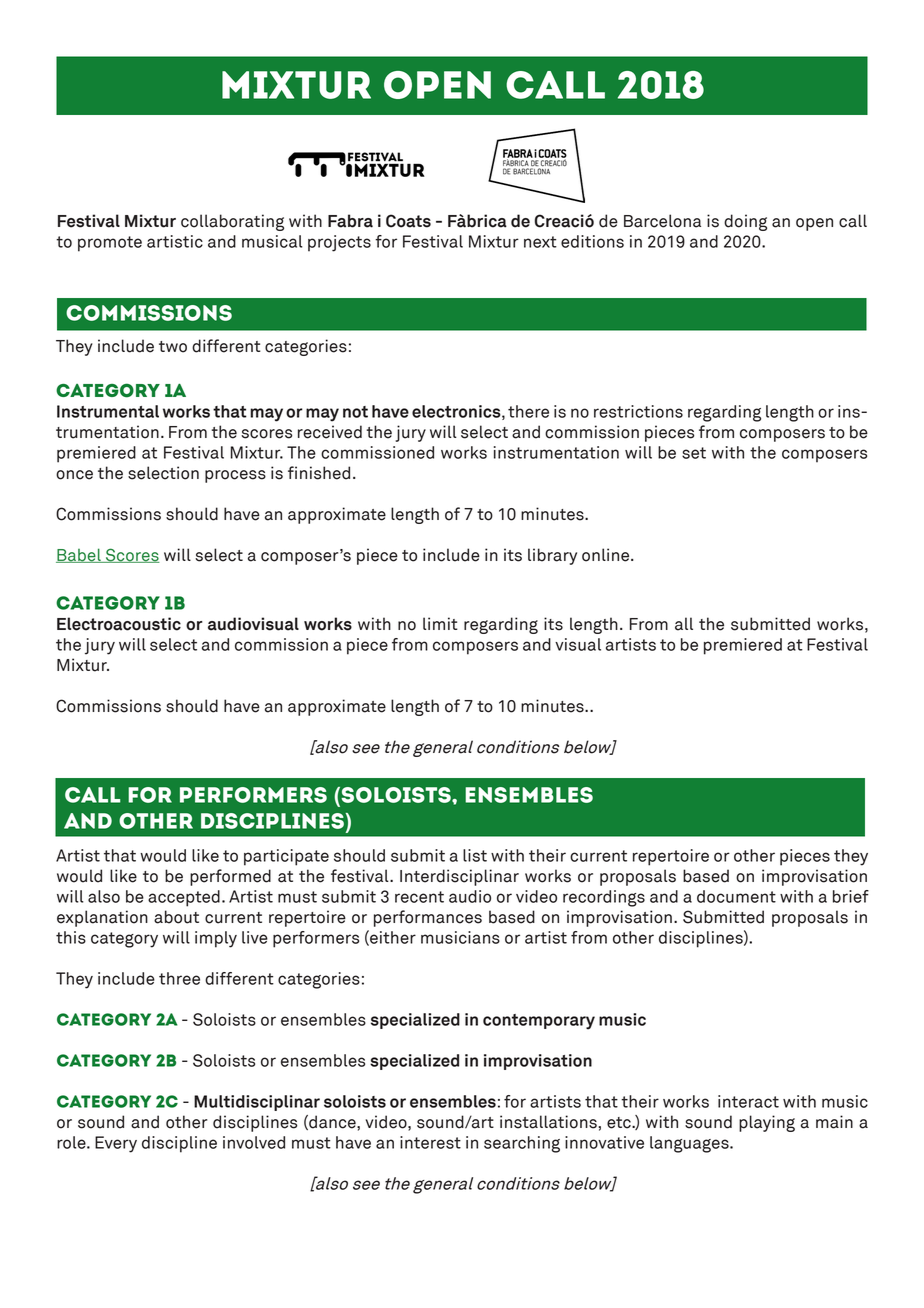  What do you see at coordinates (694, 453) in the page?
I see `set` at bounding box center [694, 453].
